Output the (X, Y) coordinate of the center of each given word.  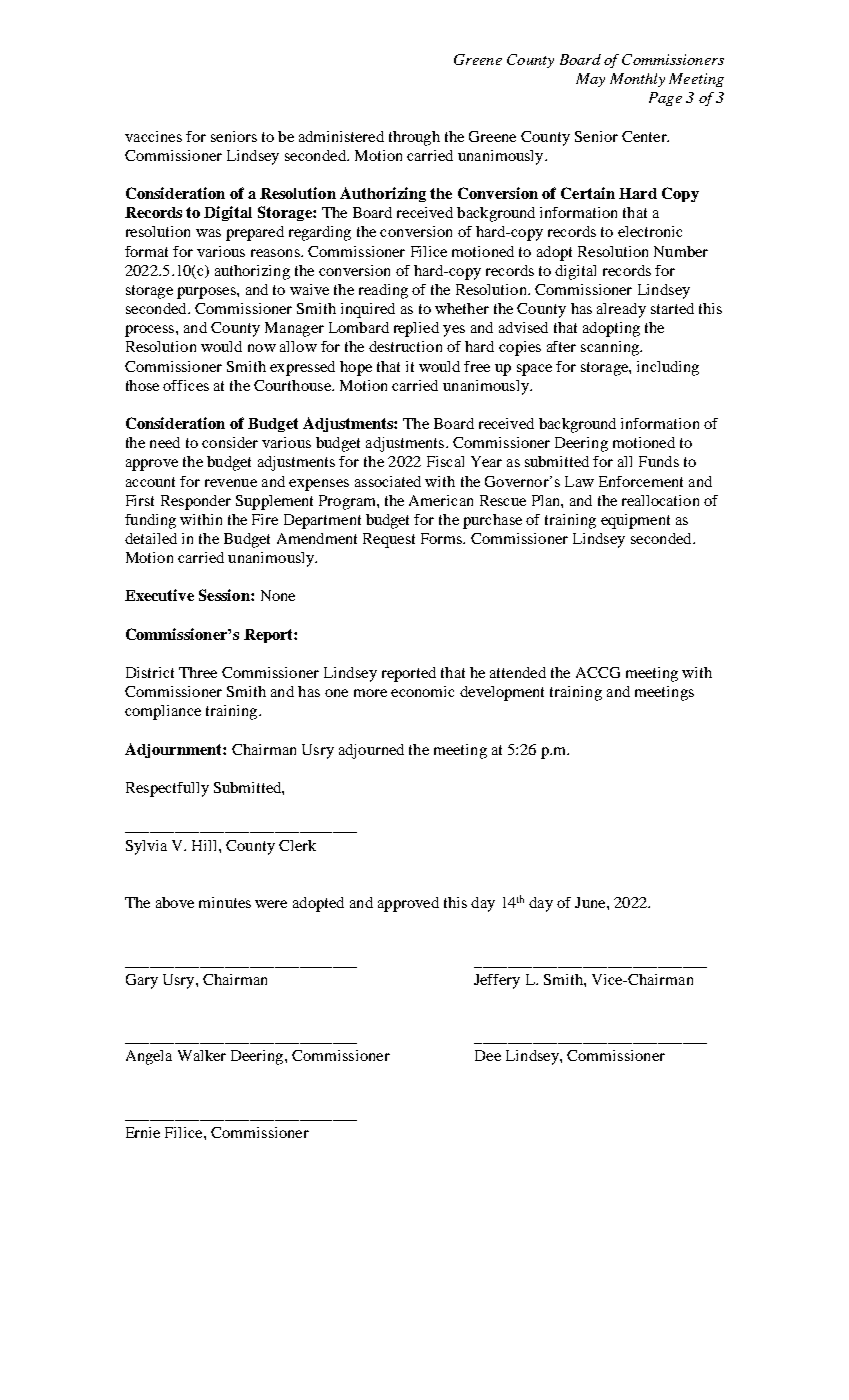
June (591, 902)
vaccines (153, 136)
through (414, 138)
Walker (202, 1055)
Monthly (637, 80)
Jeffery (497, 981)
